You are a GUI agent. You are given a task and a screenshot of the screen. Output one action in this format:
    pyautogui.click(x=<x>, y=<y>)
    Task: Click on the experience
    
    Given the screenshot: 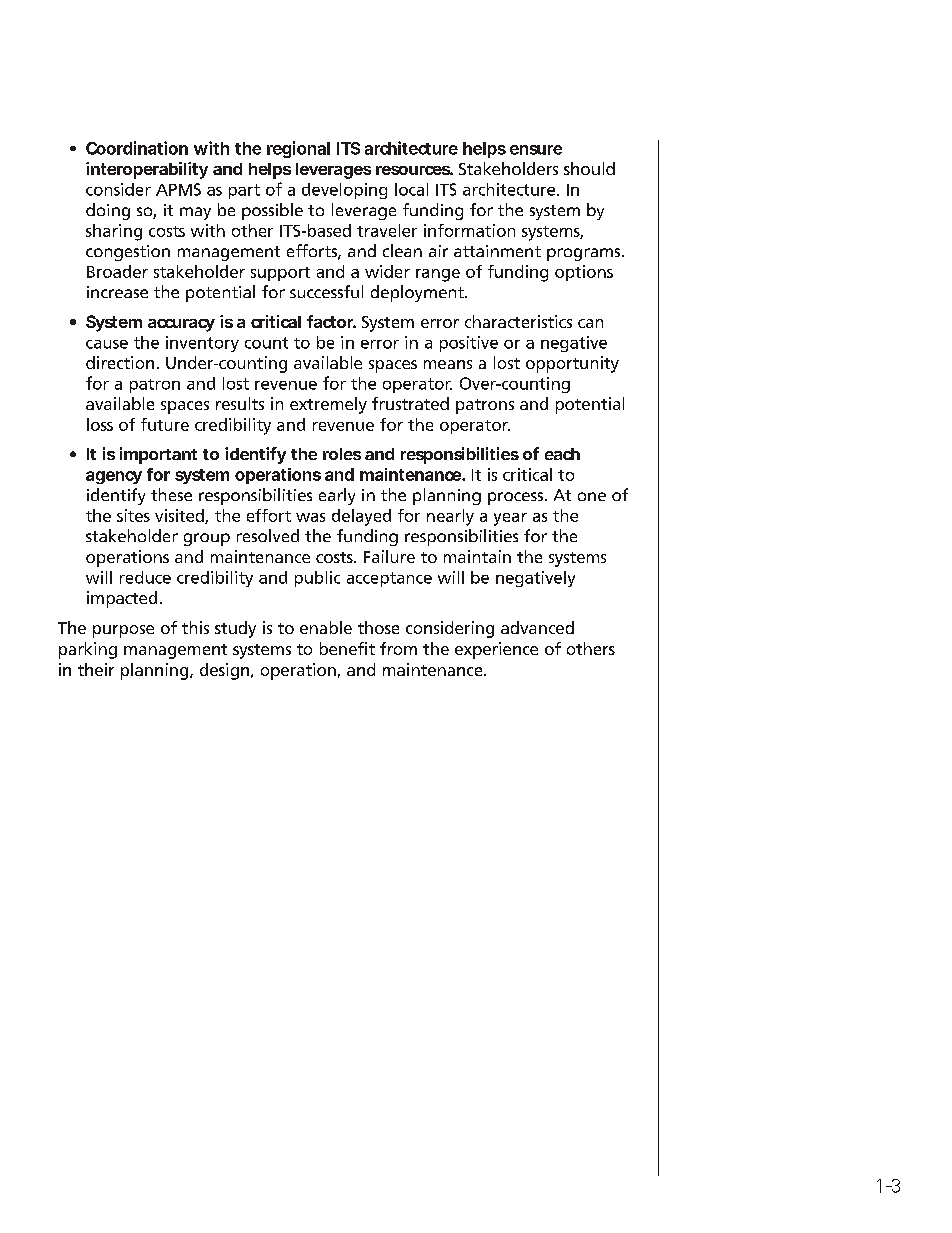 What is the action you would take?
    pyautogui.click(x=496, y=650)
